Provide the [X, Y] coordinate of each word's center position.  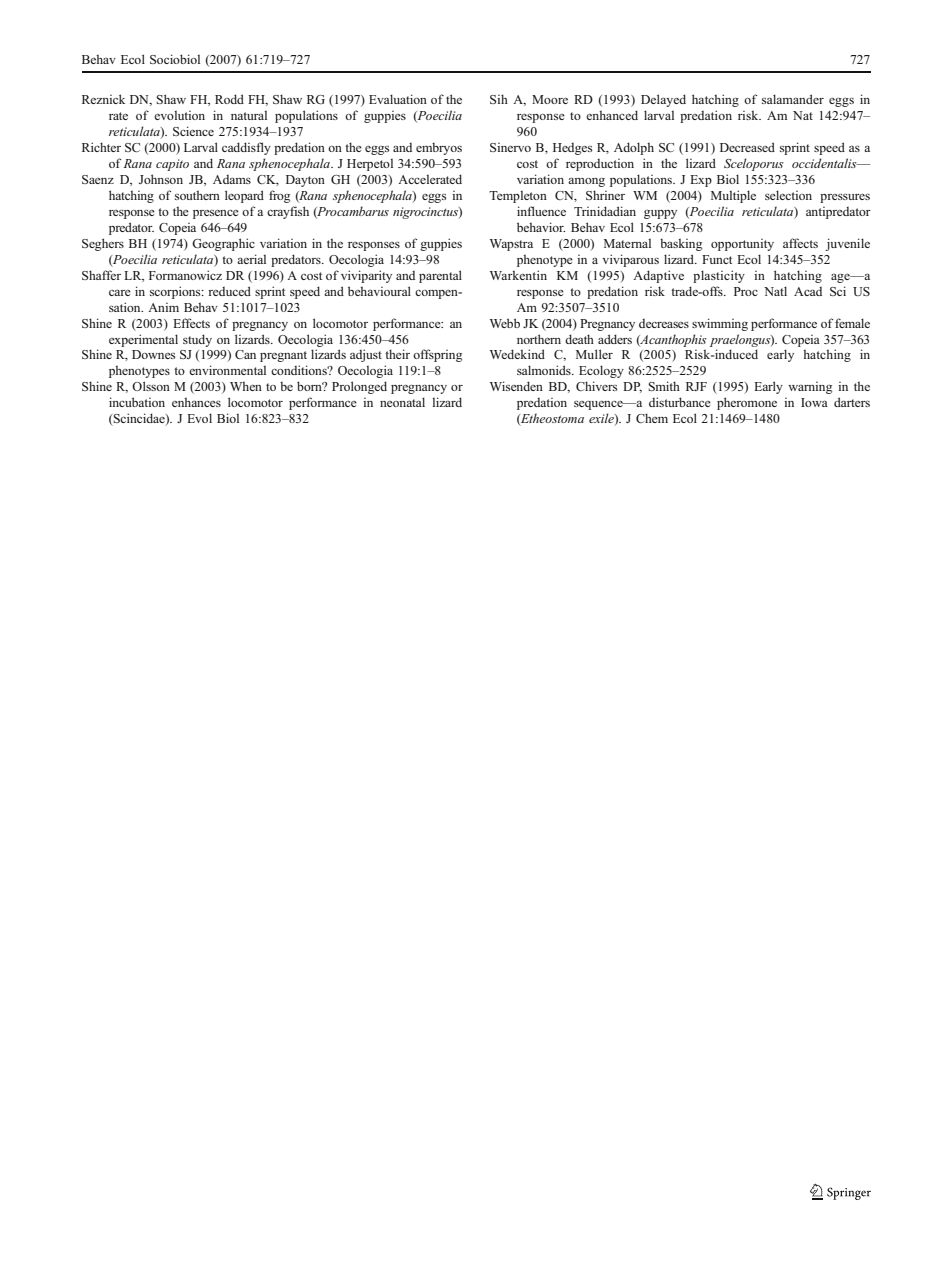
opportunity [742, 245]
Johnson [161, 179]
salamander [793, 99]
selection [788, 195]
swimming [720, 324]
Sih [499, 99]
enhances [196, 402]
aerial [251, 259]
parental [440, 276]
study [197, 340]
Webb [505, 323]
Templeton [518, 196]
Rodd [229, 99]
